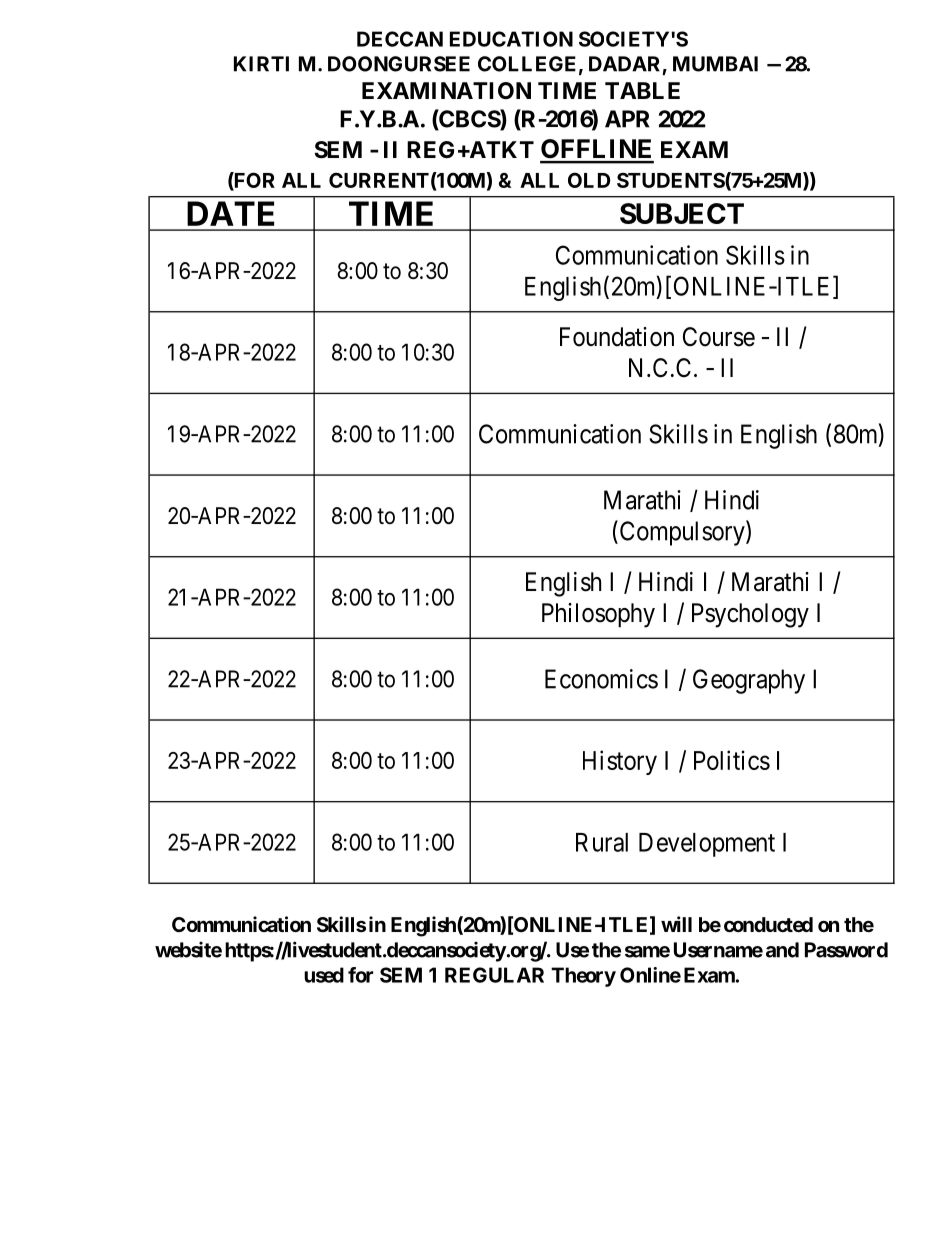  What do you see at coordinates (782, 950) in the screenshot?
I see `and` at bounding box center [782, 950].
